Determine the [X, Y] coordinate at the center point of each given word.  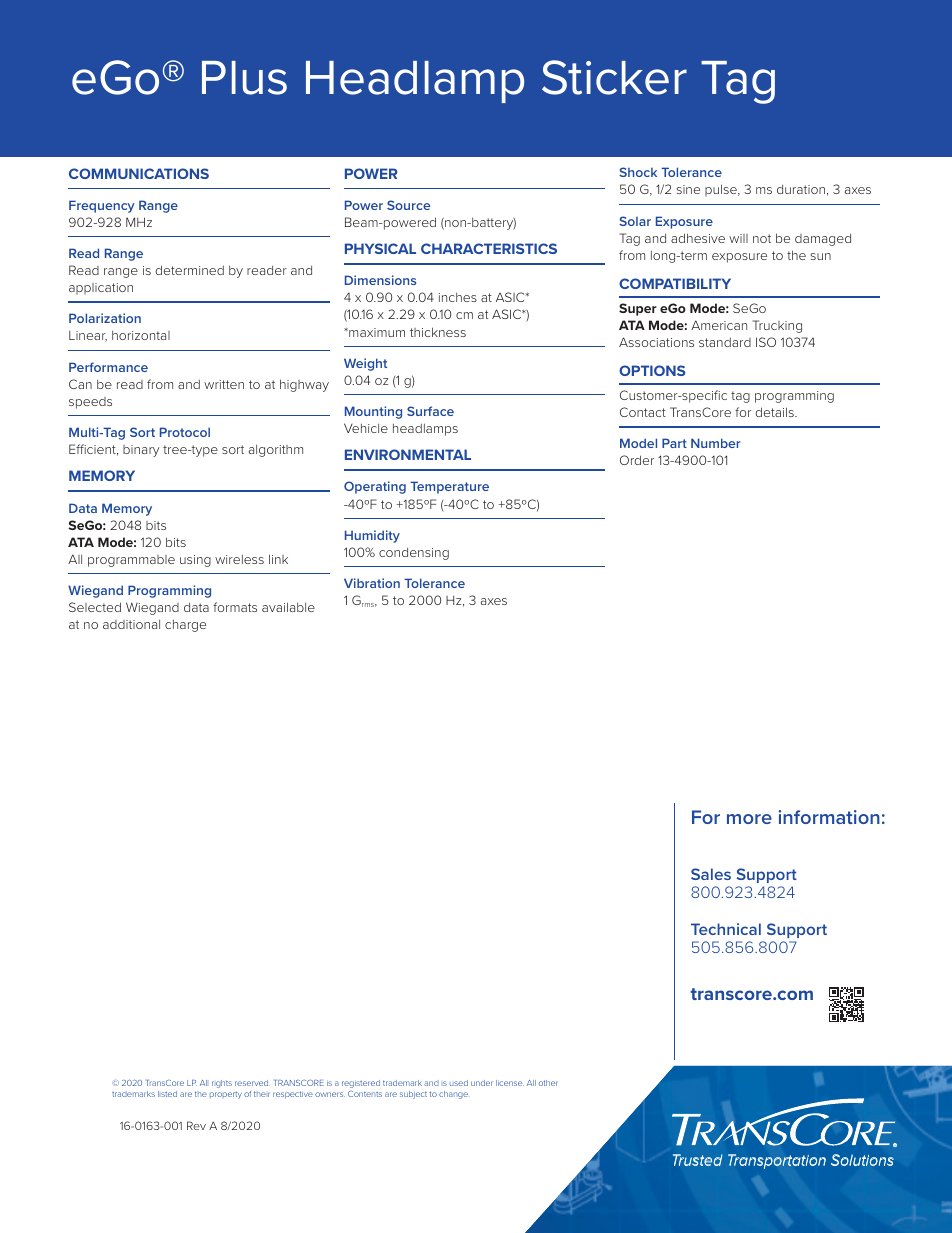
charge [185, 626]
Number [716, 443]
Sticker [614, 77]
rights [222, 1084]
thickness [438, 332]
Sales [711, 874]
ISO [766, 342]
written [224, 384]
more [749, 819]
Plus [244, 78]
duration [801, 189]
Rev [196, 1125]
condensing [414, 554]
